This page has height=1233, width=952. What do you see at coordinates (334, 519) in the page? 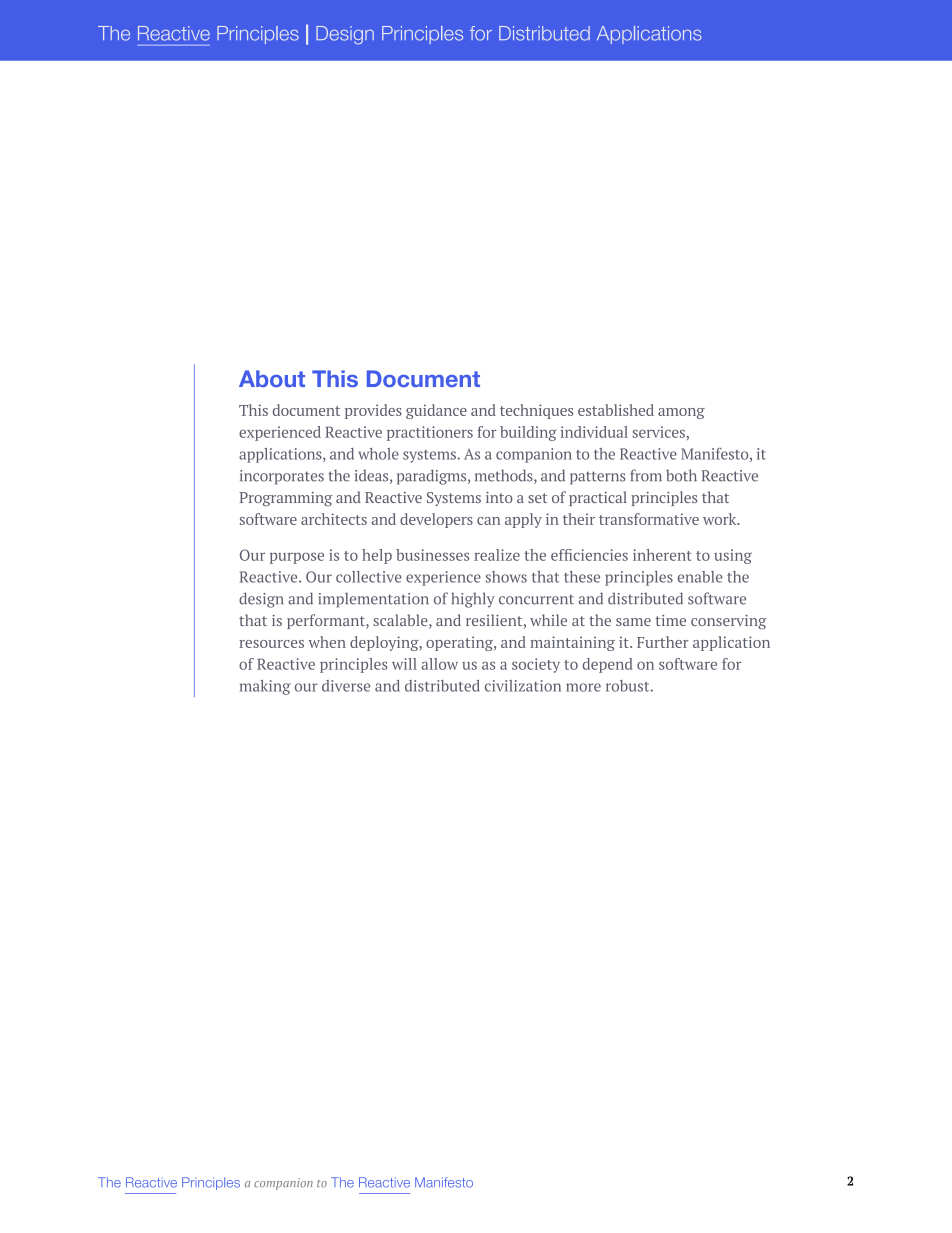
I see `architects` at bounding box center [334, 519].
